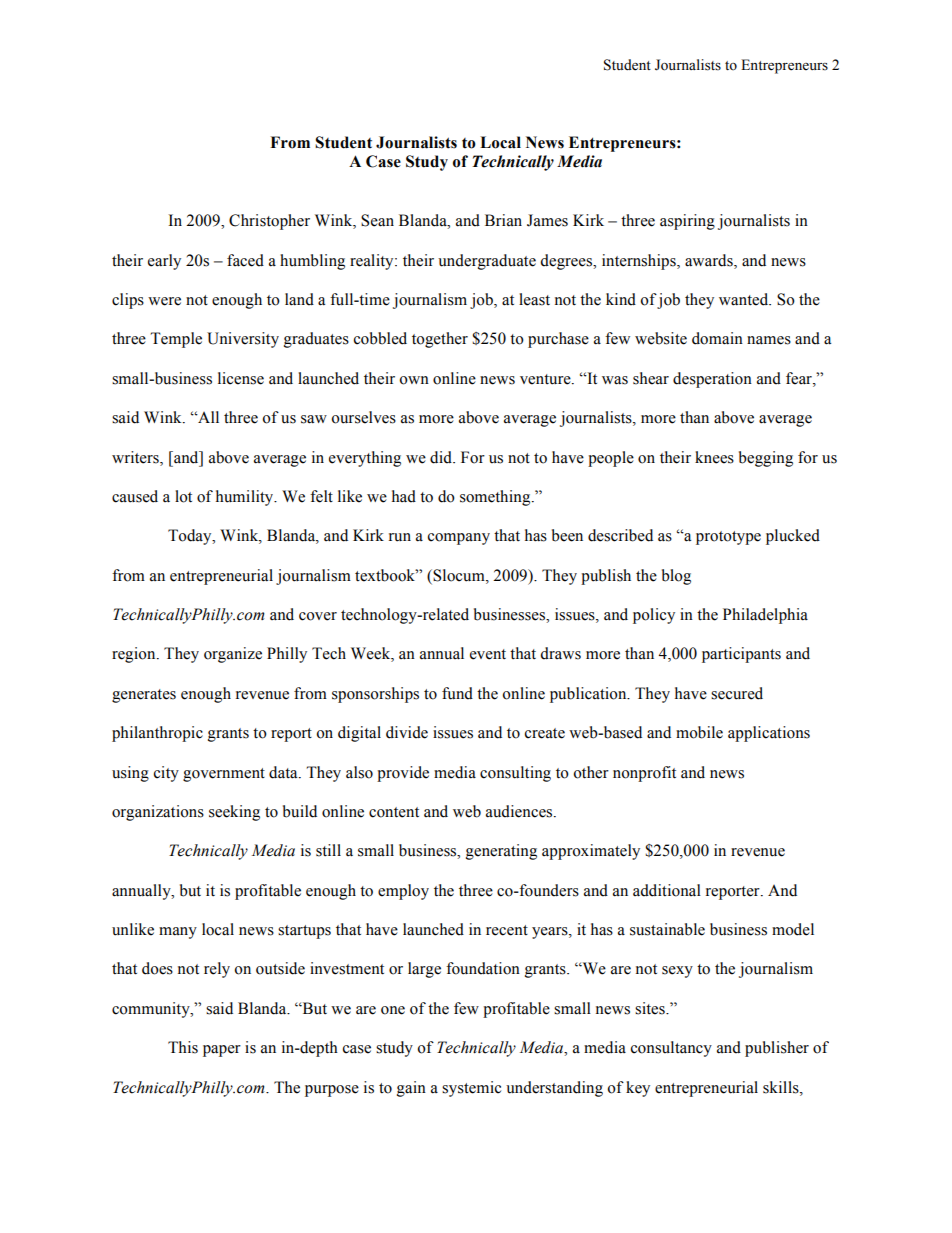 This screenshot has width=952, height=1233. What do you see at coordinates (471, 1089) in the screenshot?
I see `systemic` at bounding box center [471, 1089].
